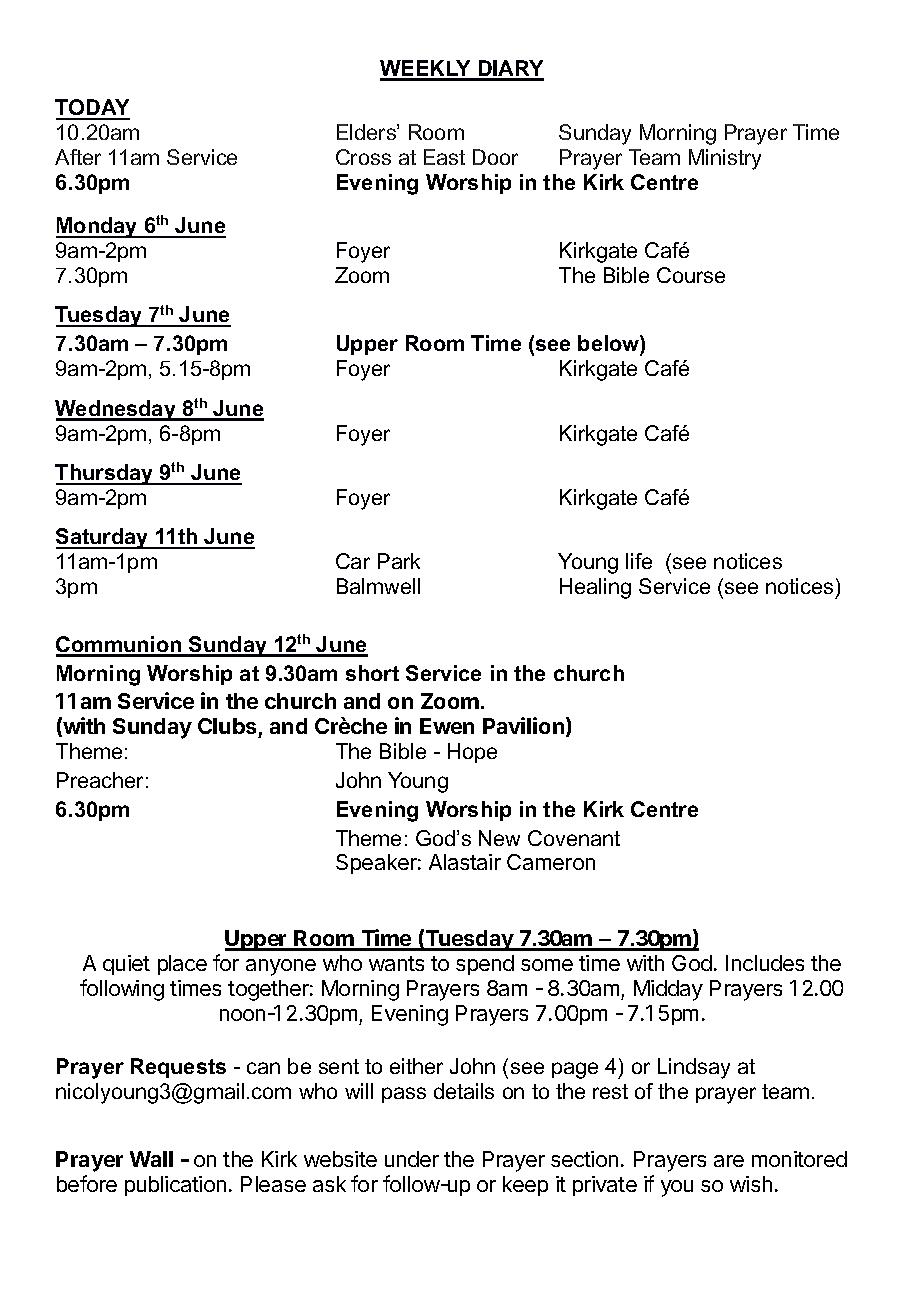  Describe the element at coordinates (182, 965) in the page. I see `place` at that location.
